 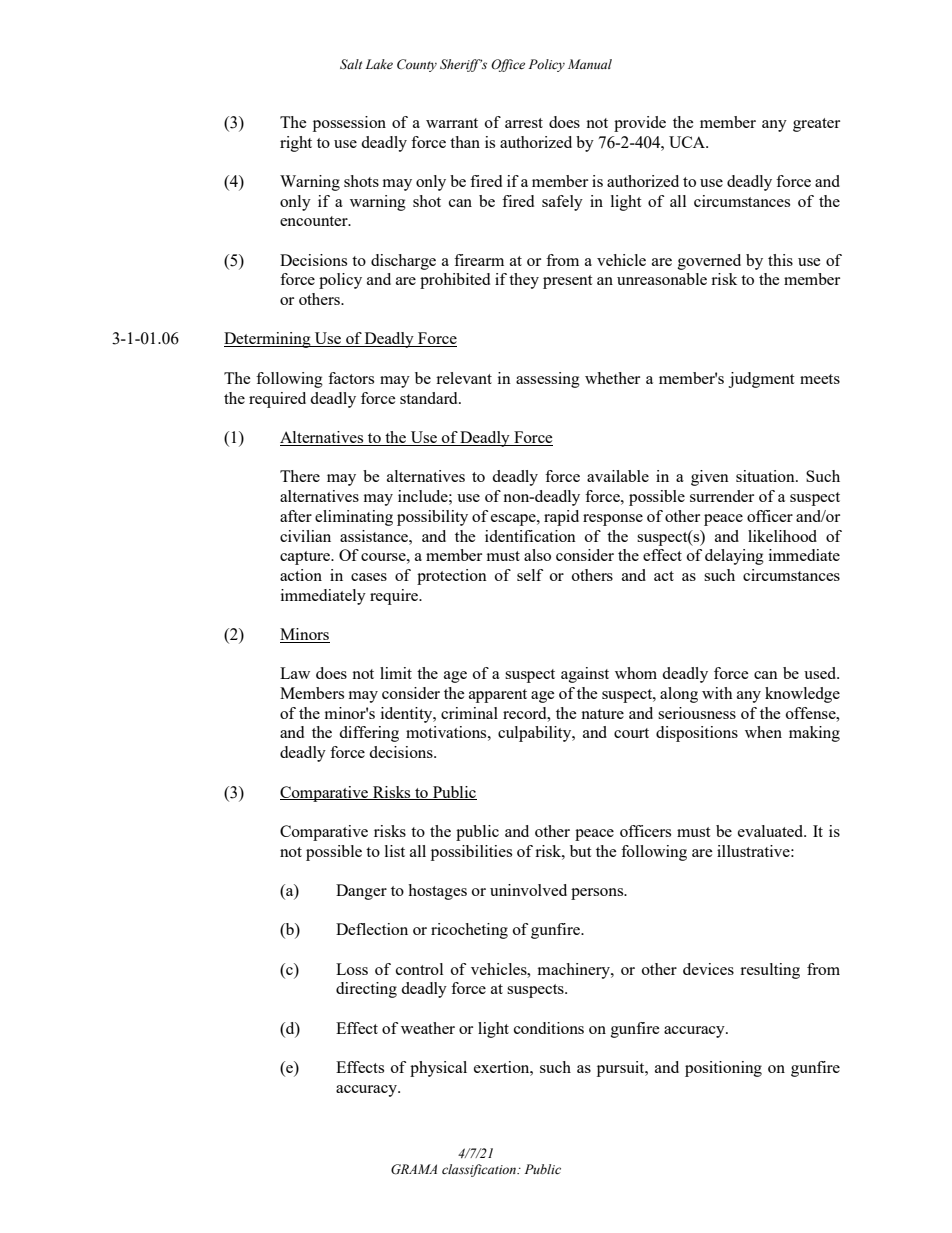 What do you see at coordinates (561, 518) in the page?
I see `rapid` at bounding box center [561, 518].
